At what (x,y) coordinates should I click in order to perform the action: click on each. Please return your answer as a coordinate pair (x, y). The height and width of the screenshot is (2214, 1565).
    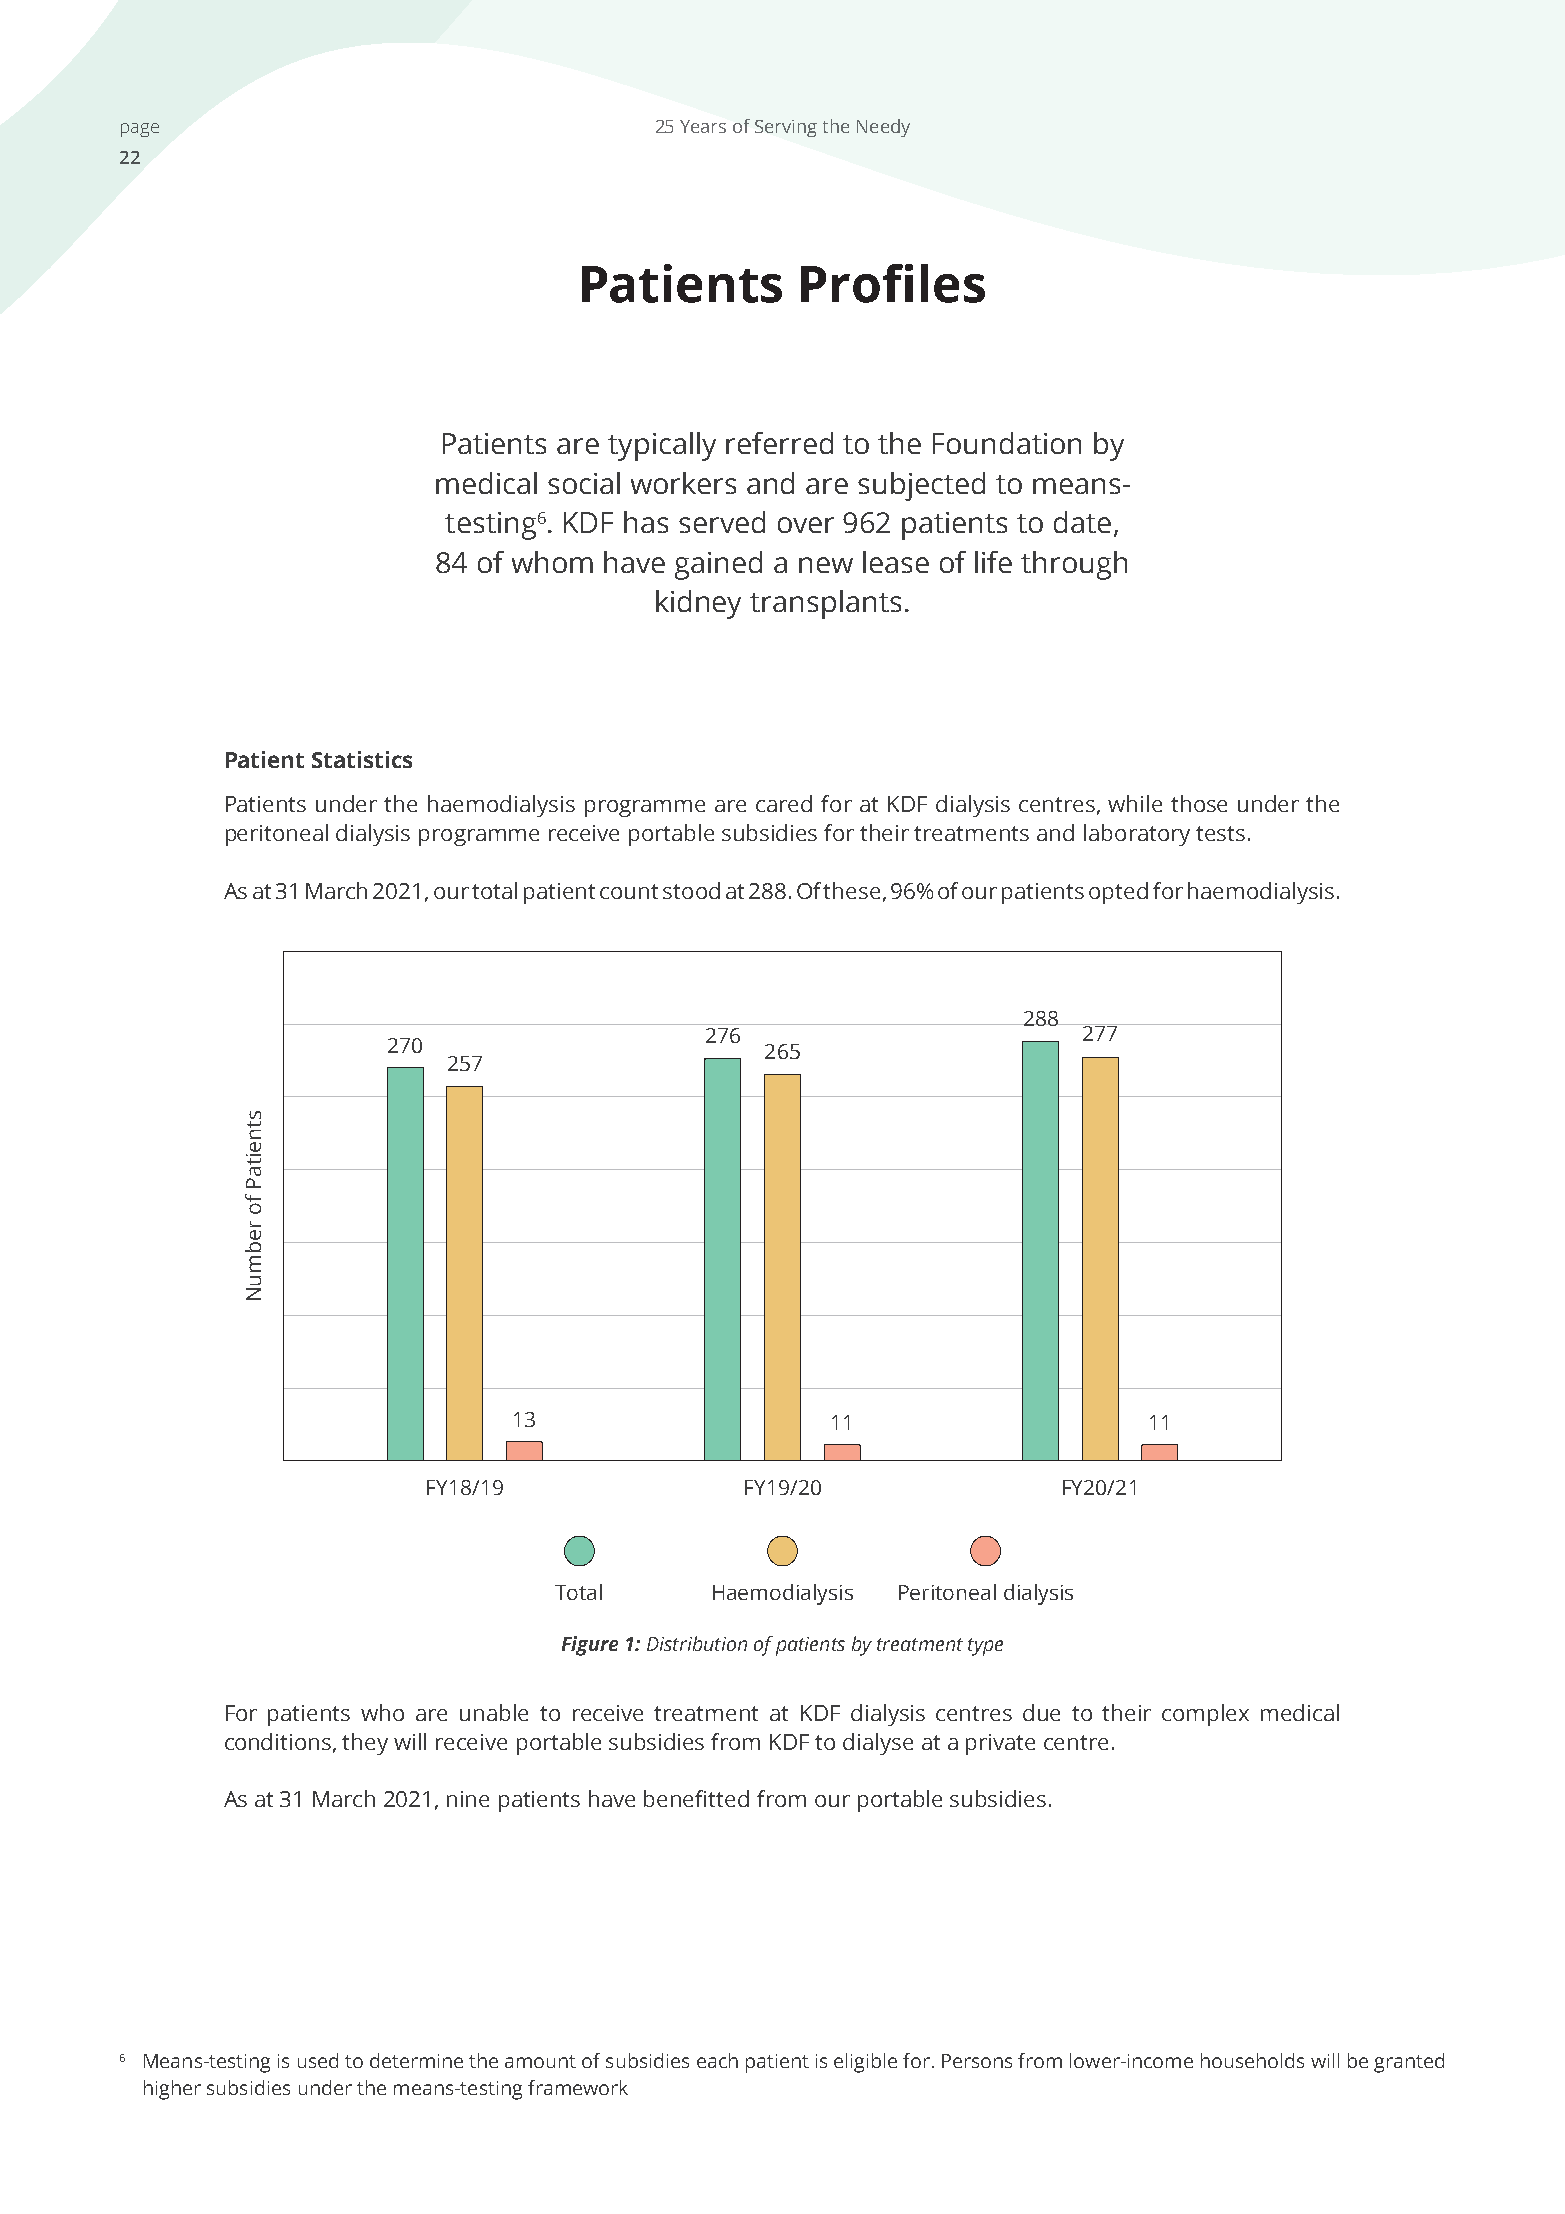
    Looking at the image, I should click on (717, 2060).
